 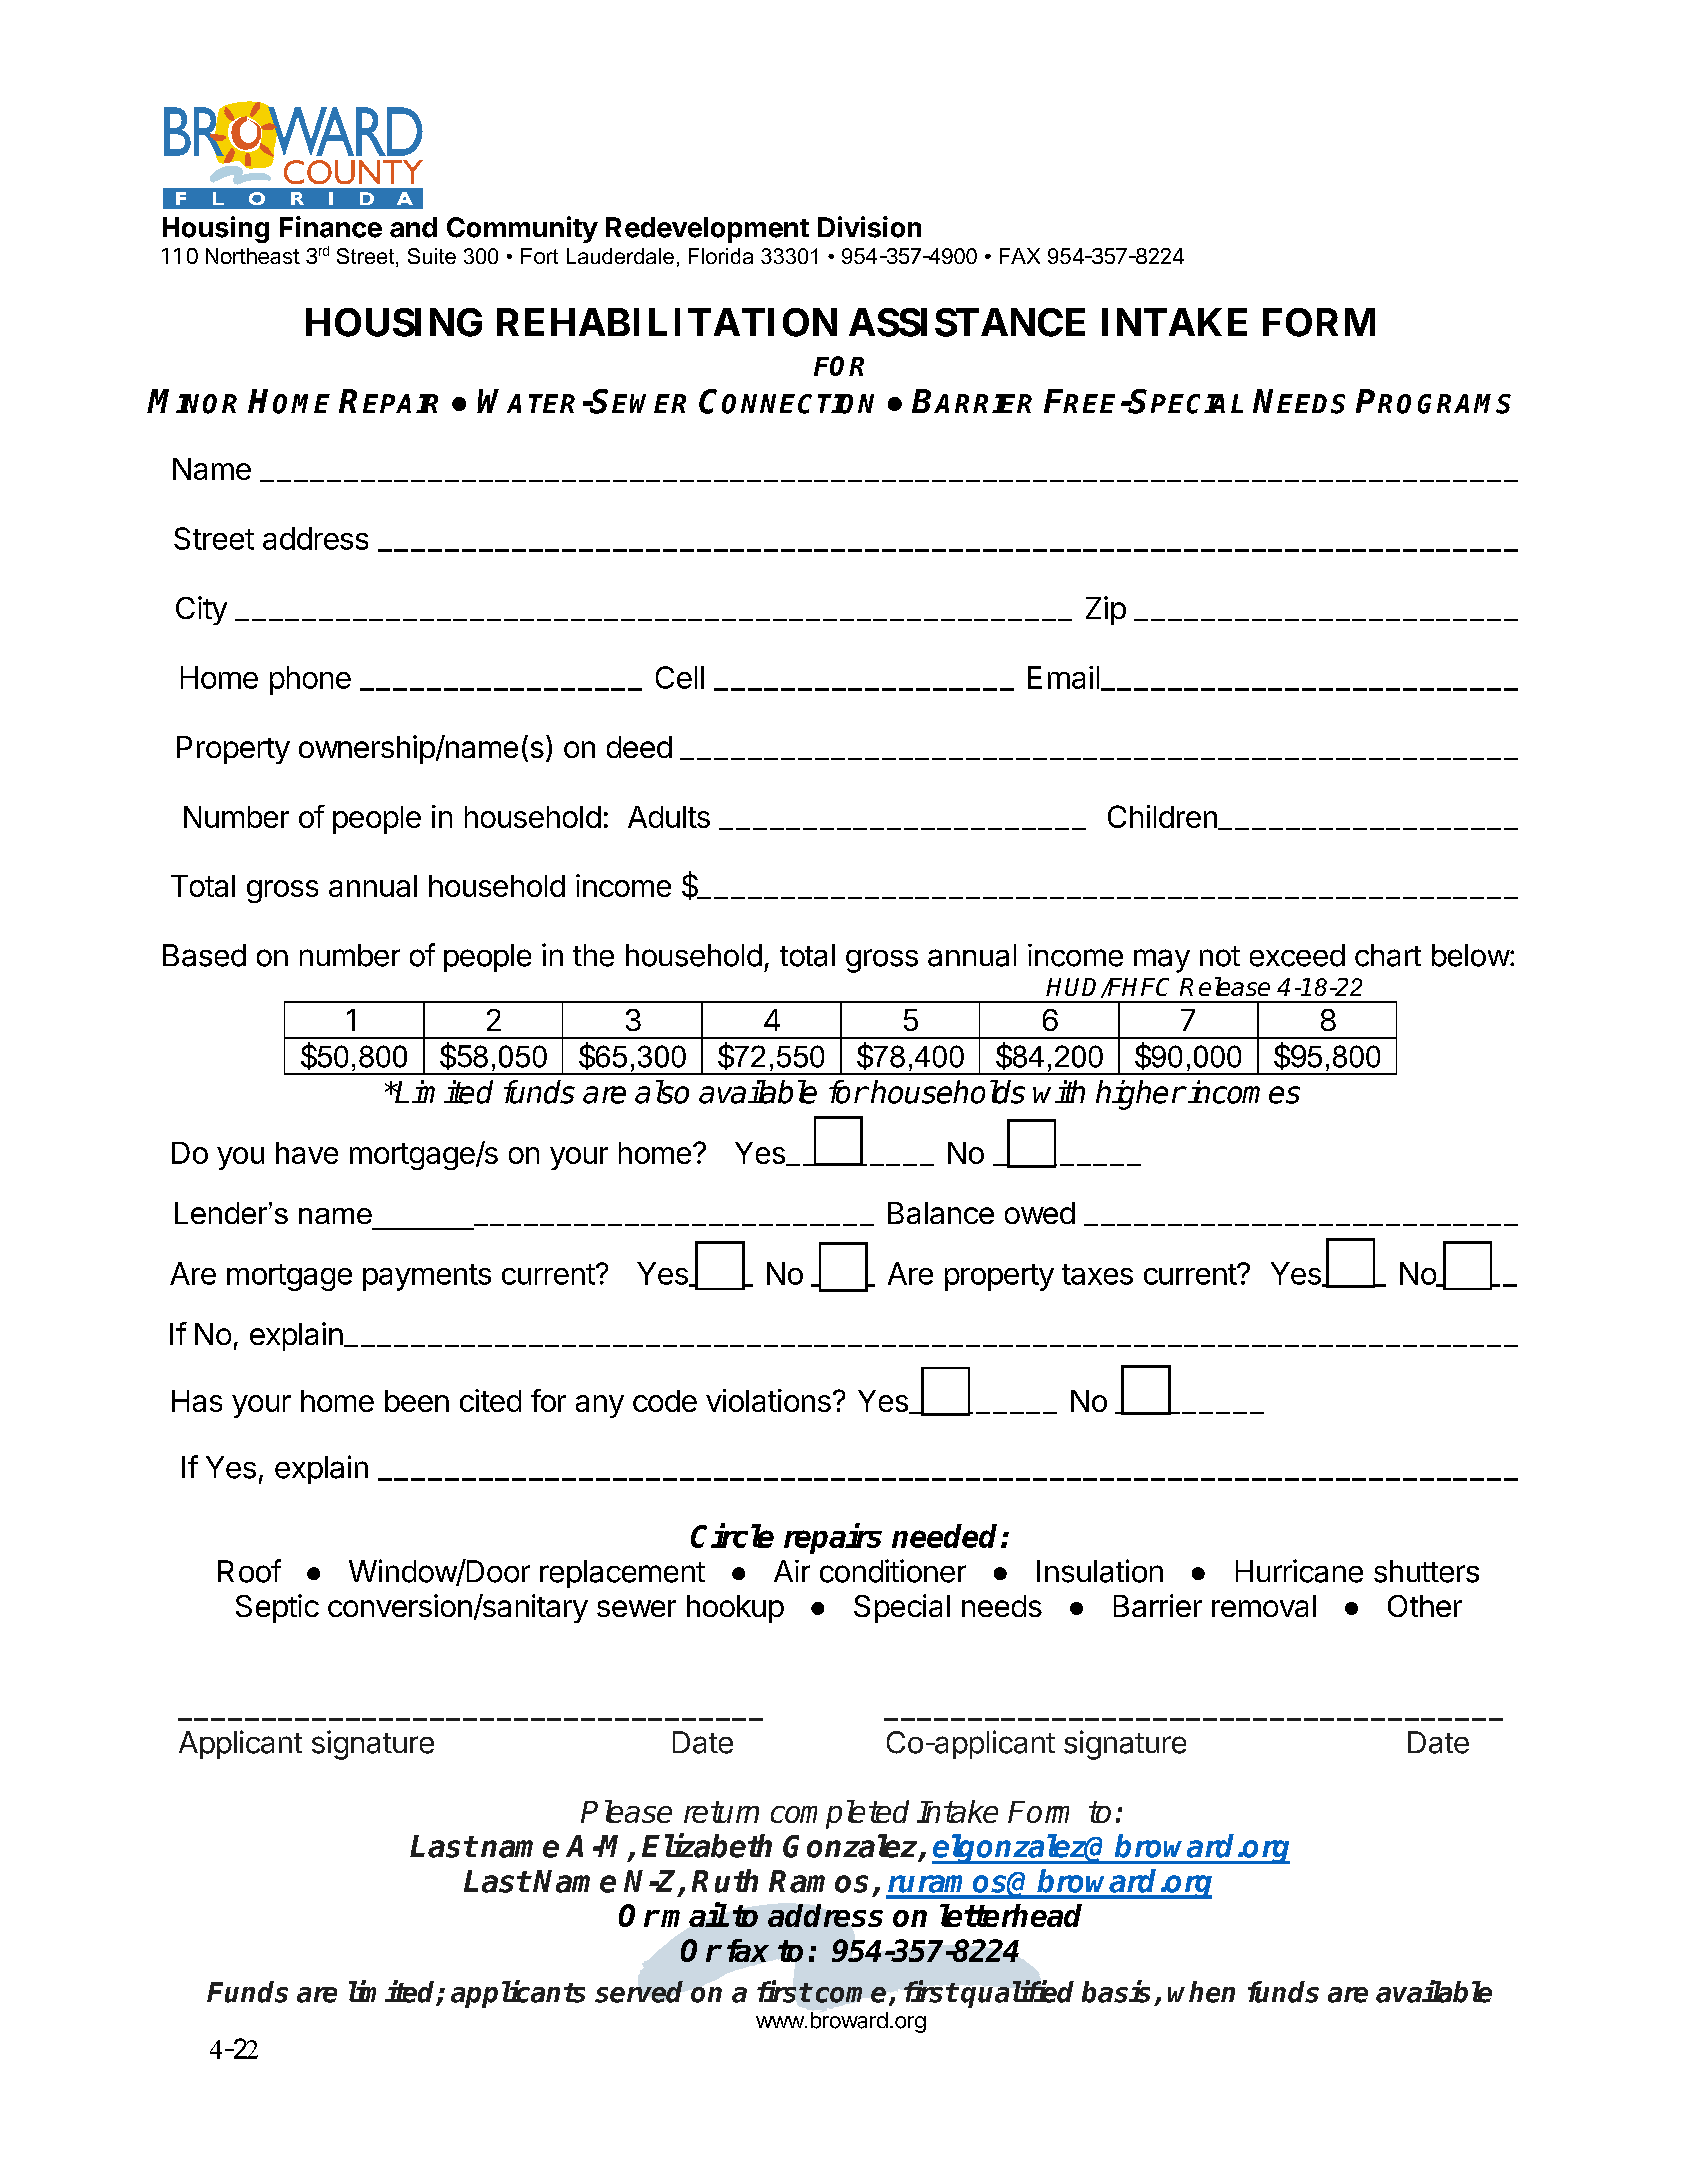 What do you see at coordinates (307, 1153) in the screenshot?
I see `have` at bounding box center [307, 1153].
